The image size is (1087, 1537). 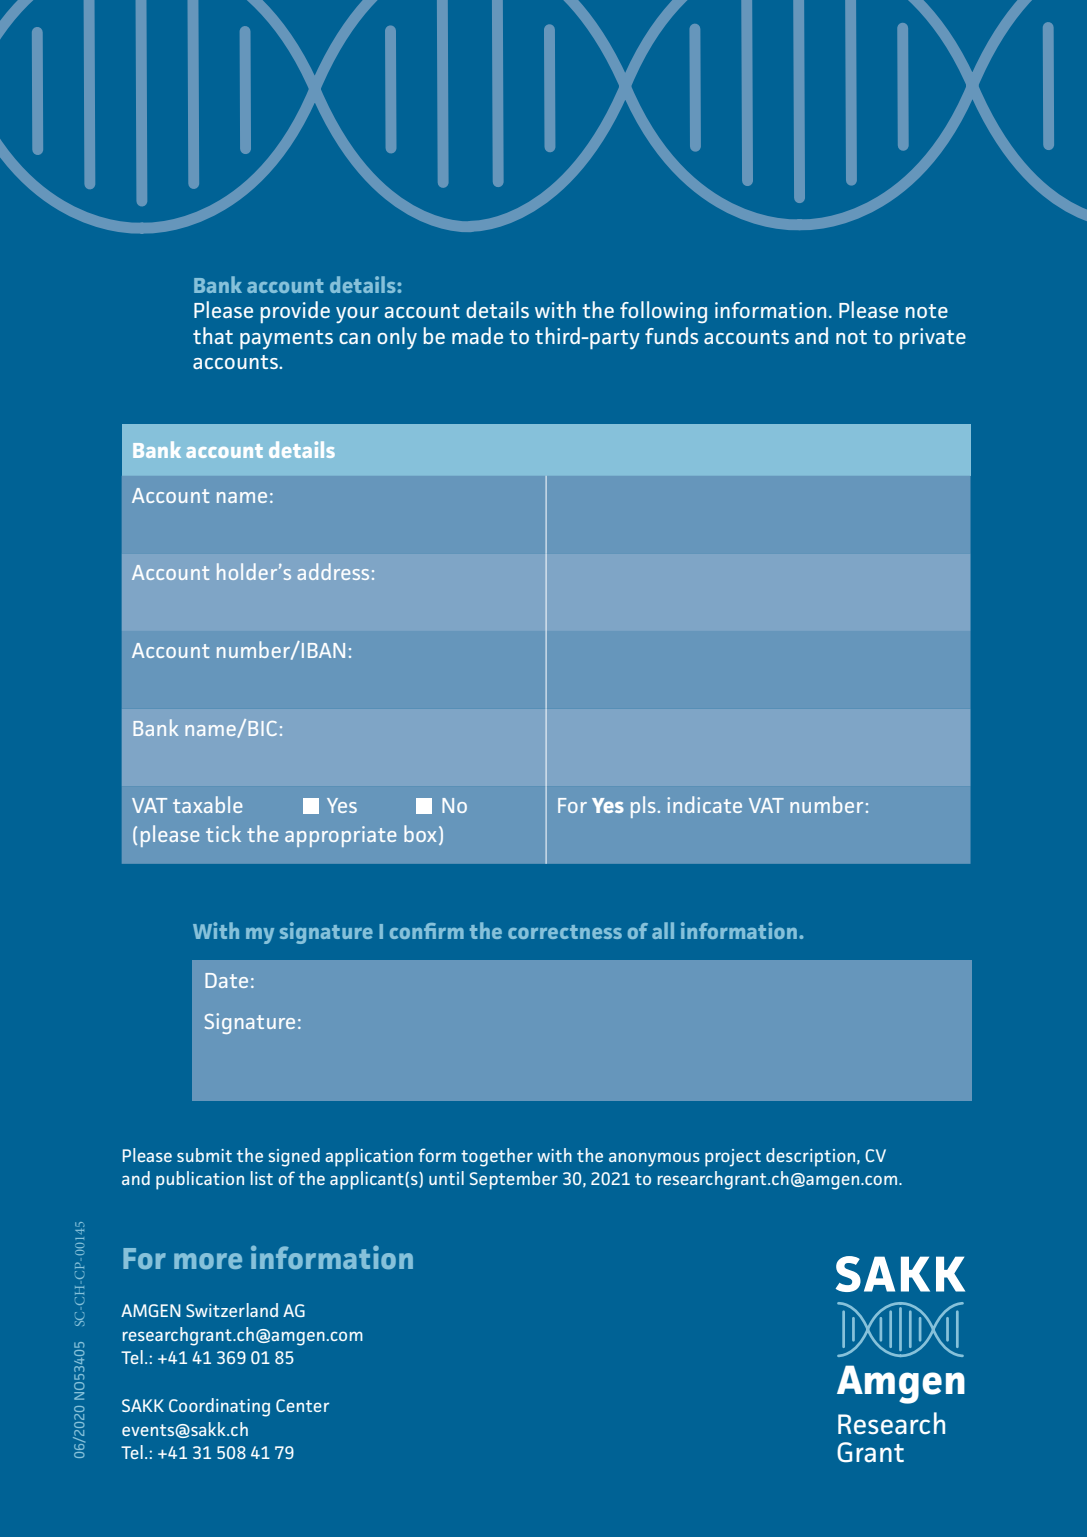 What do you see at coordinates (477, 335) in the image?
I see `made` at bounding box center [477, 335].
